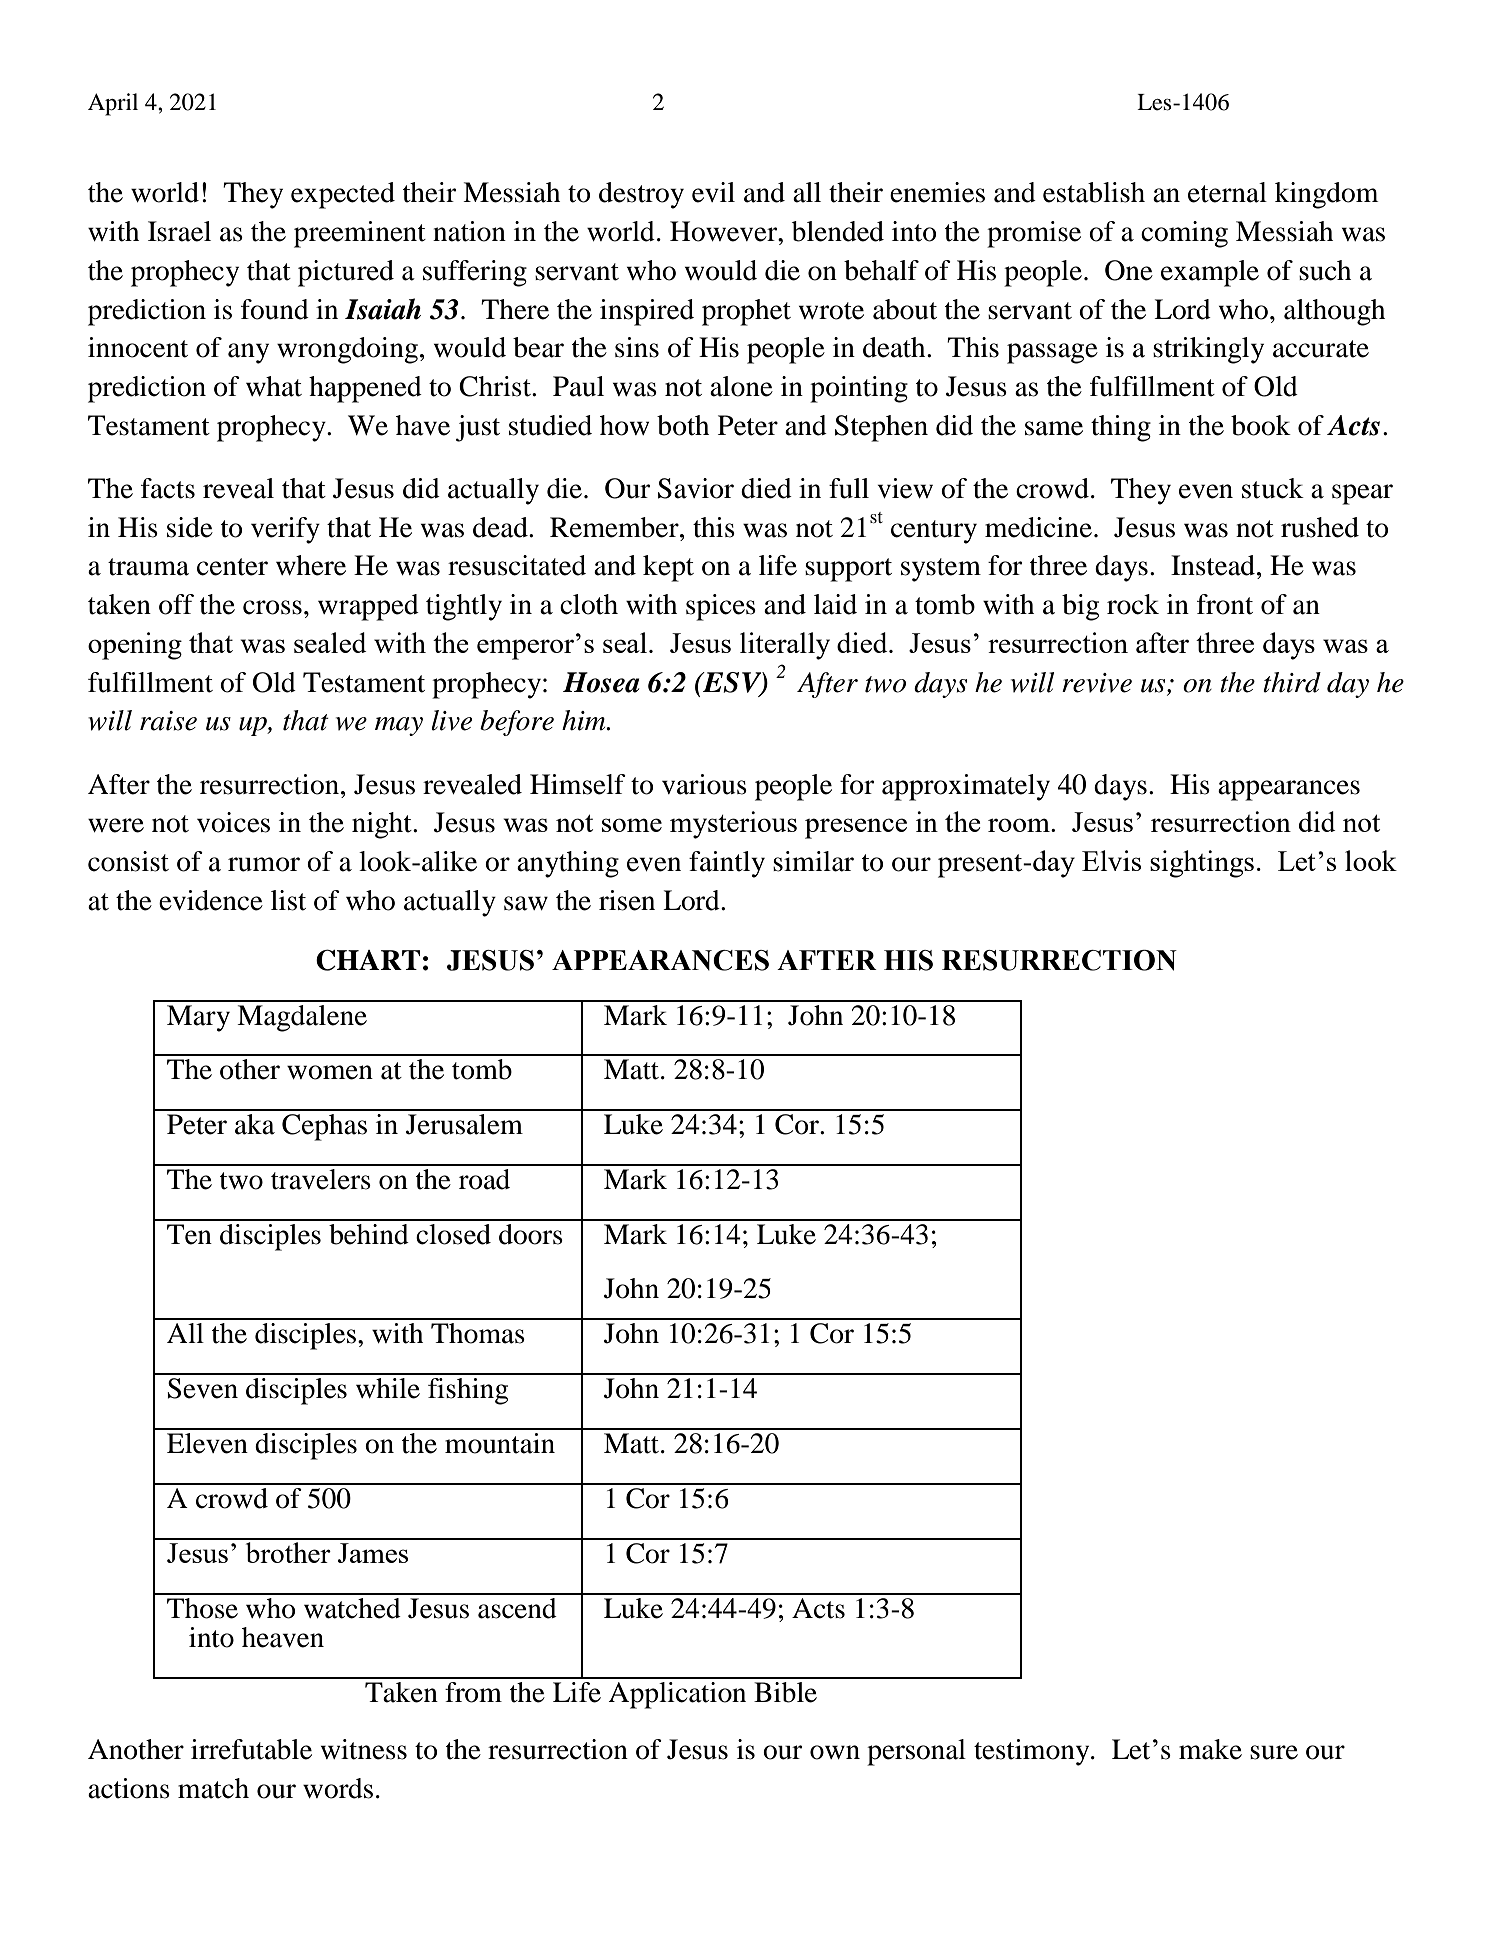  Describe the element at coordinates (251, 1749) in the screenshot. I see `irrefutable` at that location.
